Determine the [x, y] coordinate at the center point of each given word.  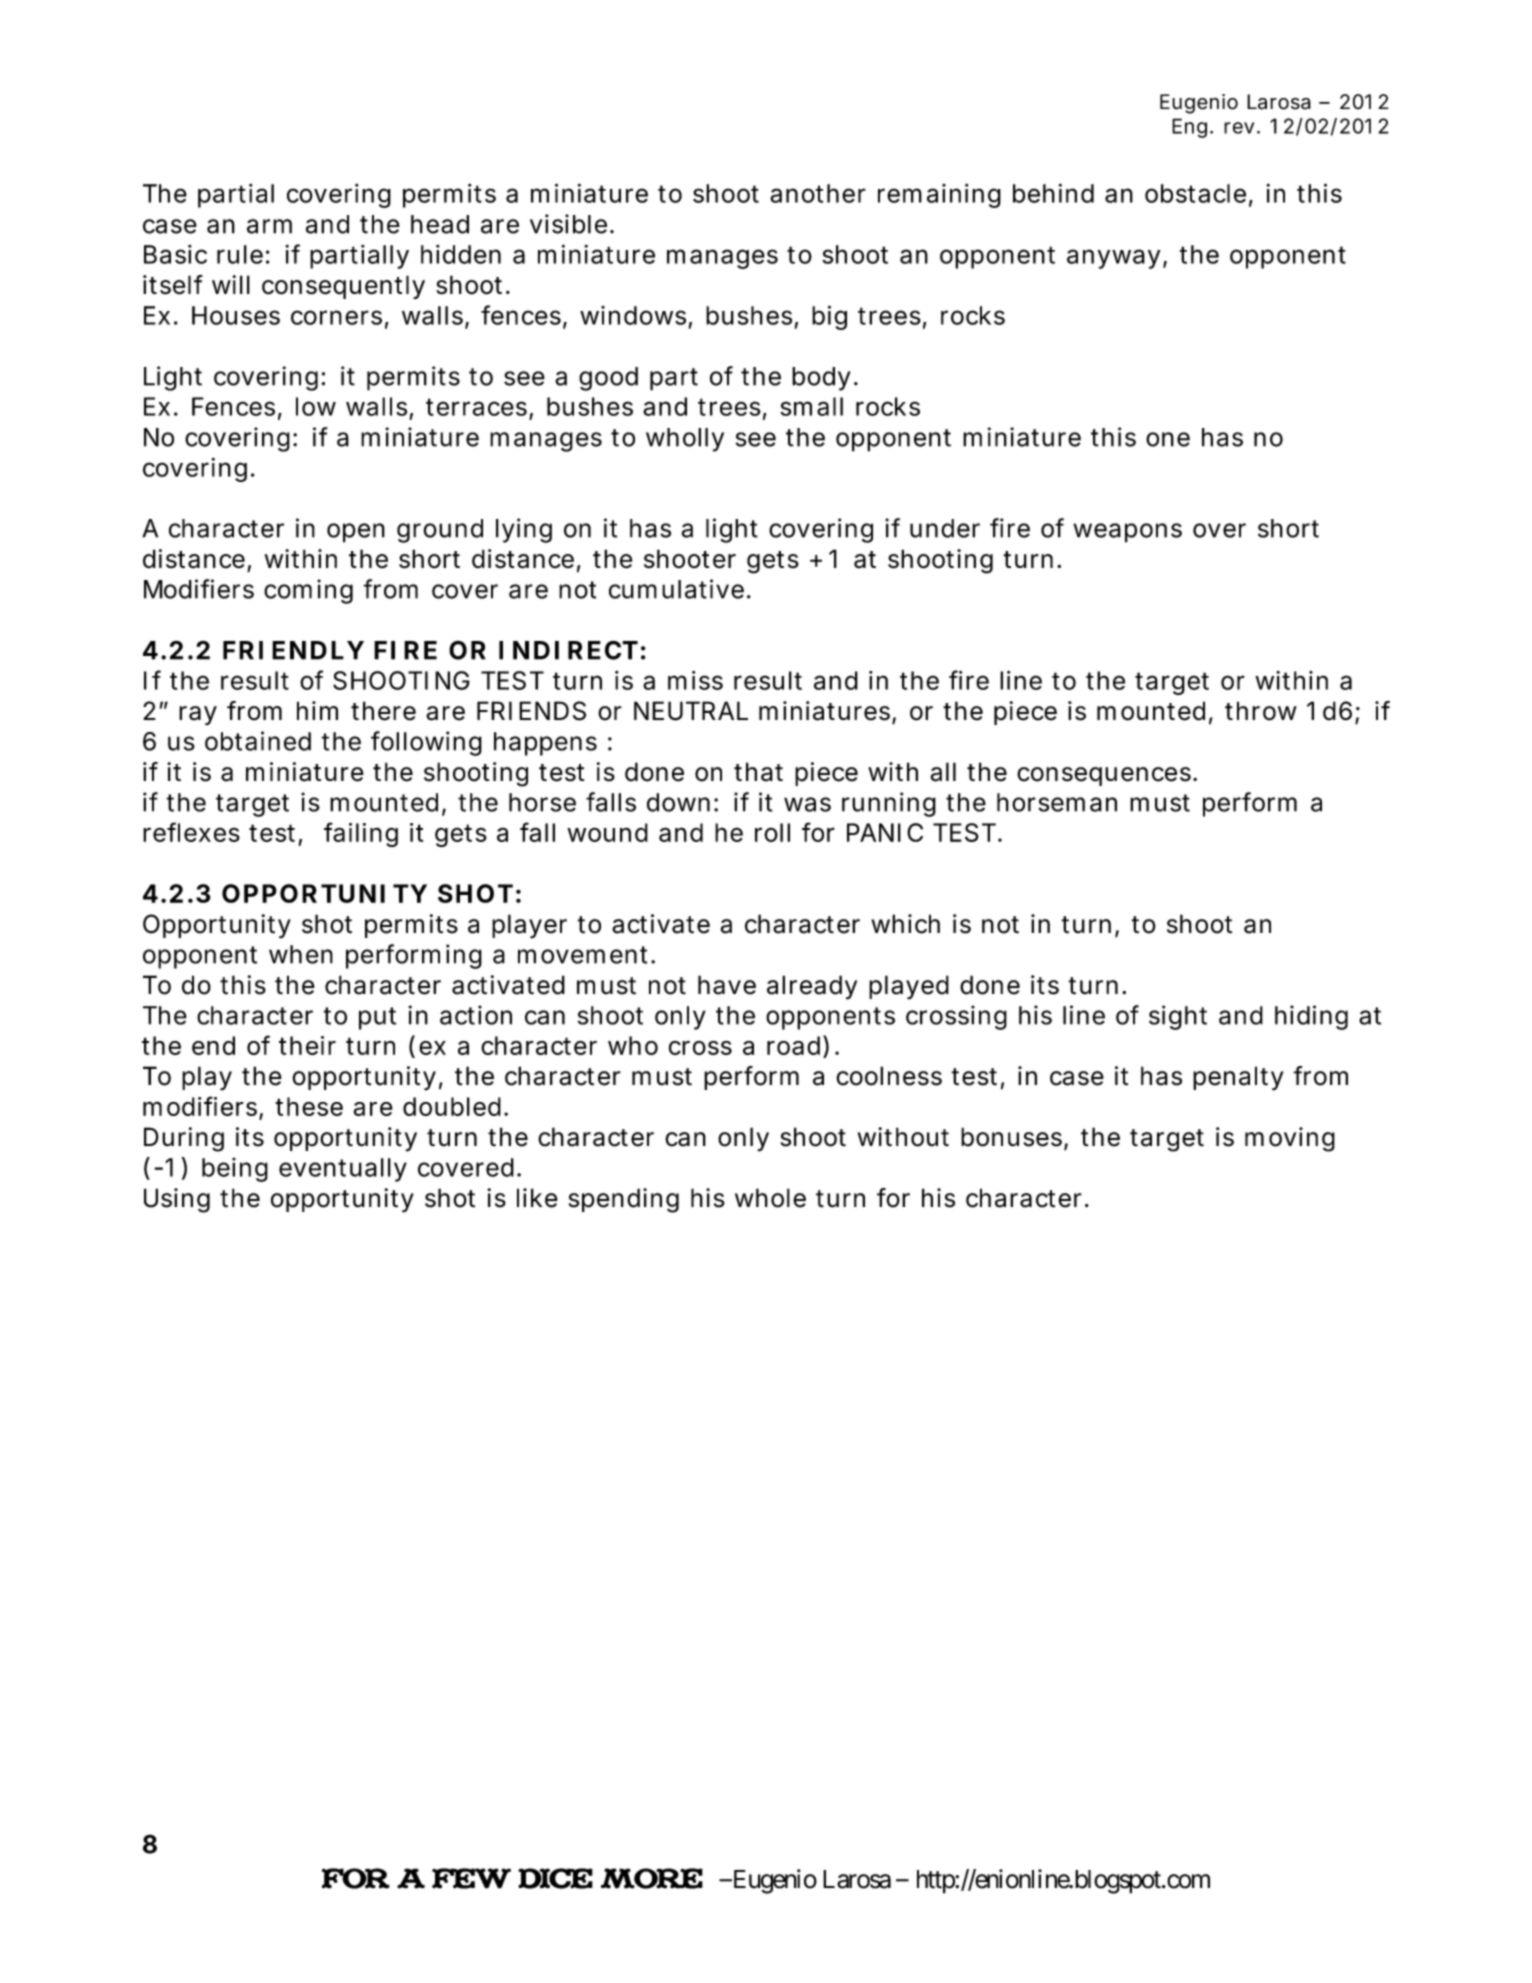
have [727, 985]
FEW [471, 1878]
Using [177, 1200]
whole [770, 1198]
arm [269, 226]
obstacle [1195, 193]
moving [1290, 1139]
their [307, 1045]
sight [1178, 1017]
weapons [1127, 533]
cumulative [676, 589]
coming [308, 591]
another [818, 193]
